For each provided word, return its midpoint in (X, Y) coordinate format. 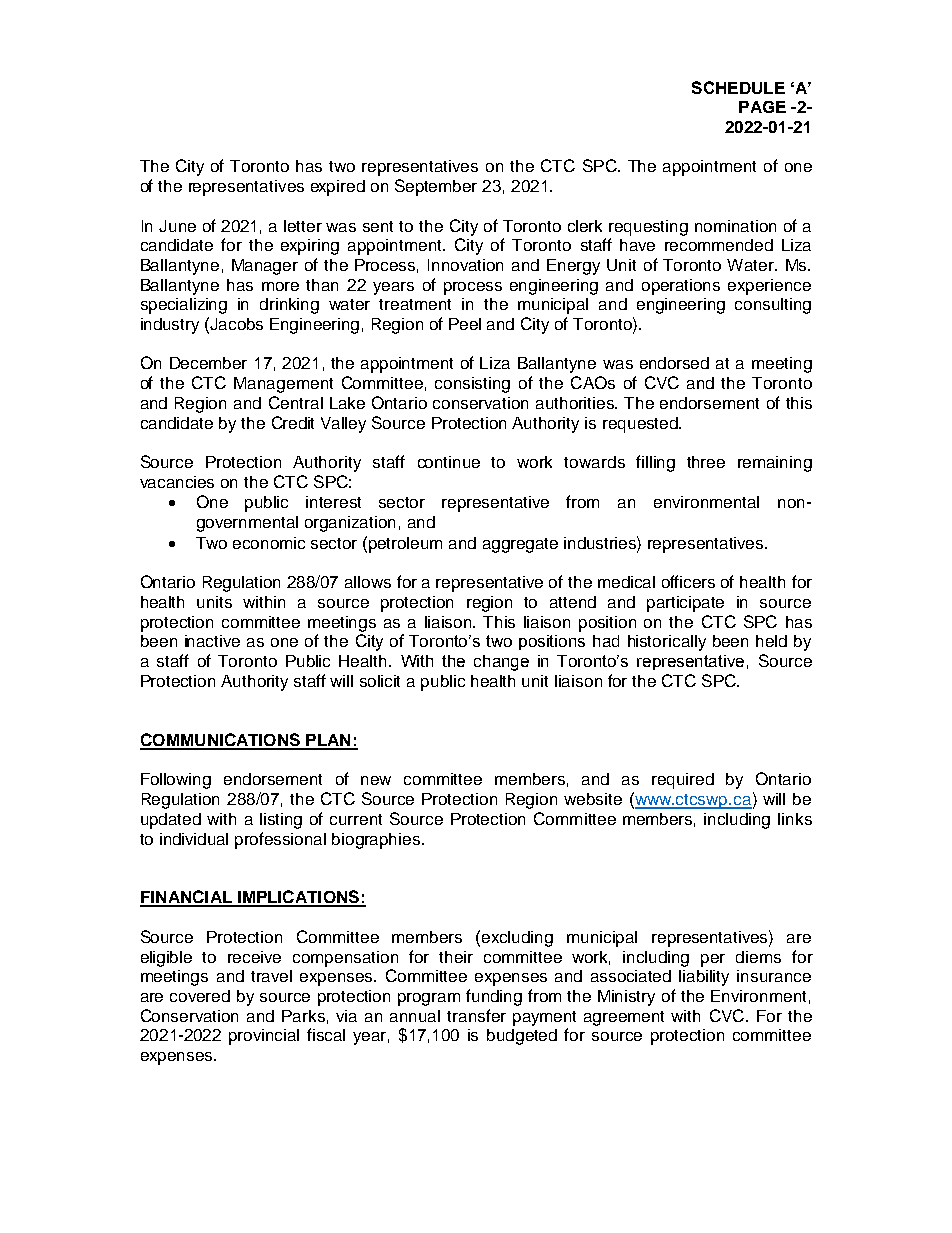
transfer (476, 1015)
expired (338, 188)
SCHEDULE (738, 87)
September (436, 187)
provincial (264, 1037)
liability (704, 978)
